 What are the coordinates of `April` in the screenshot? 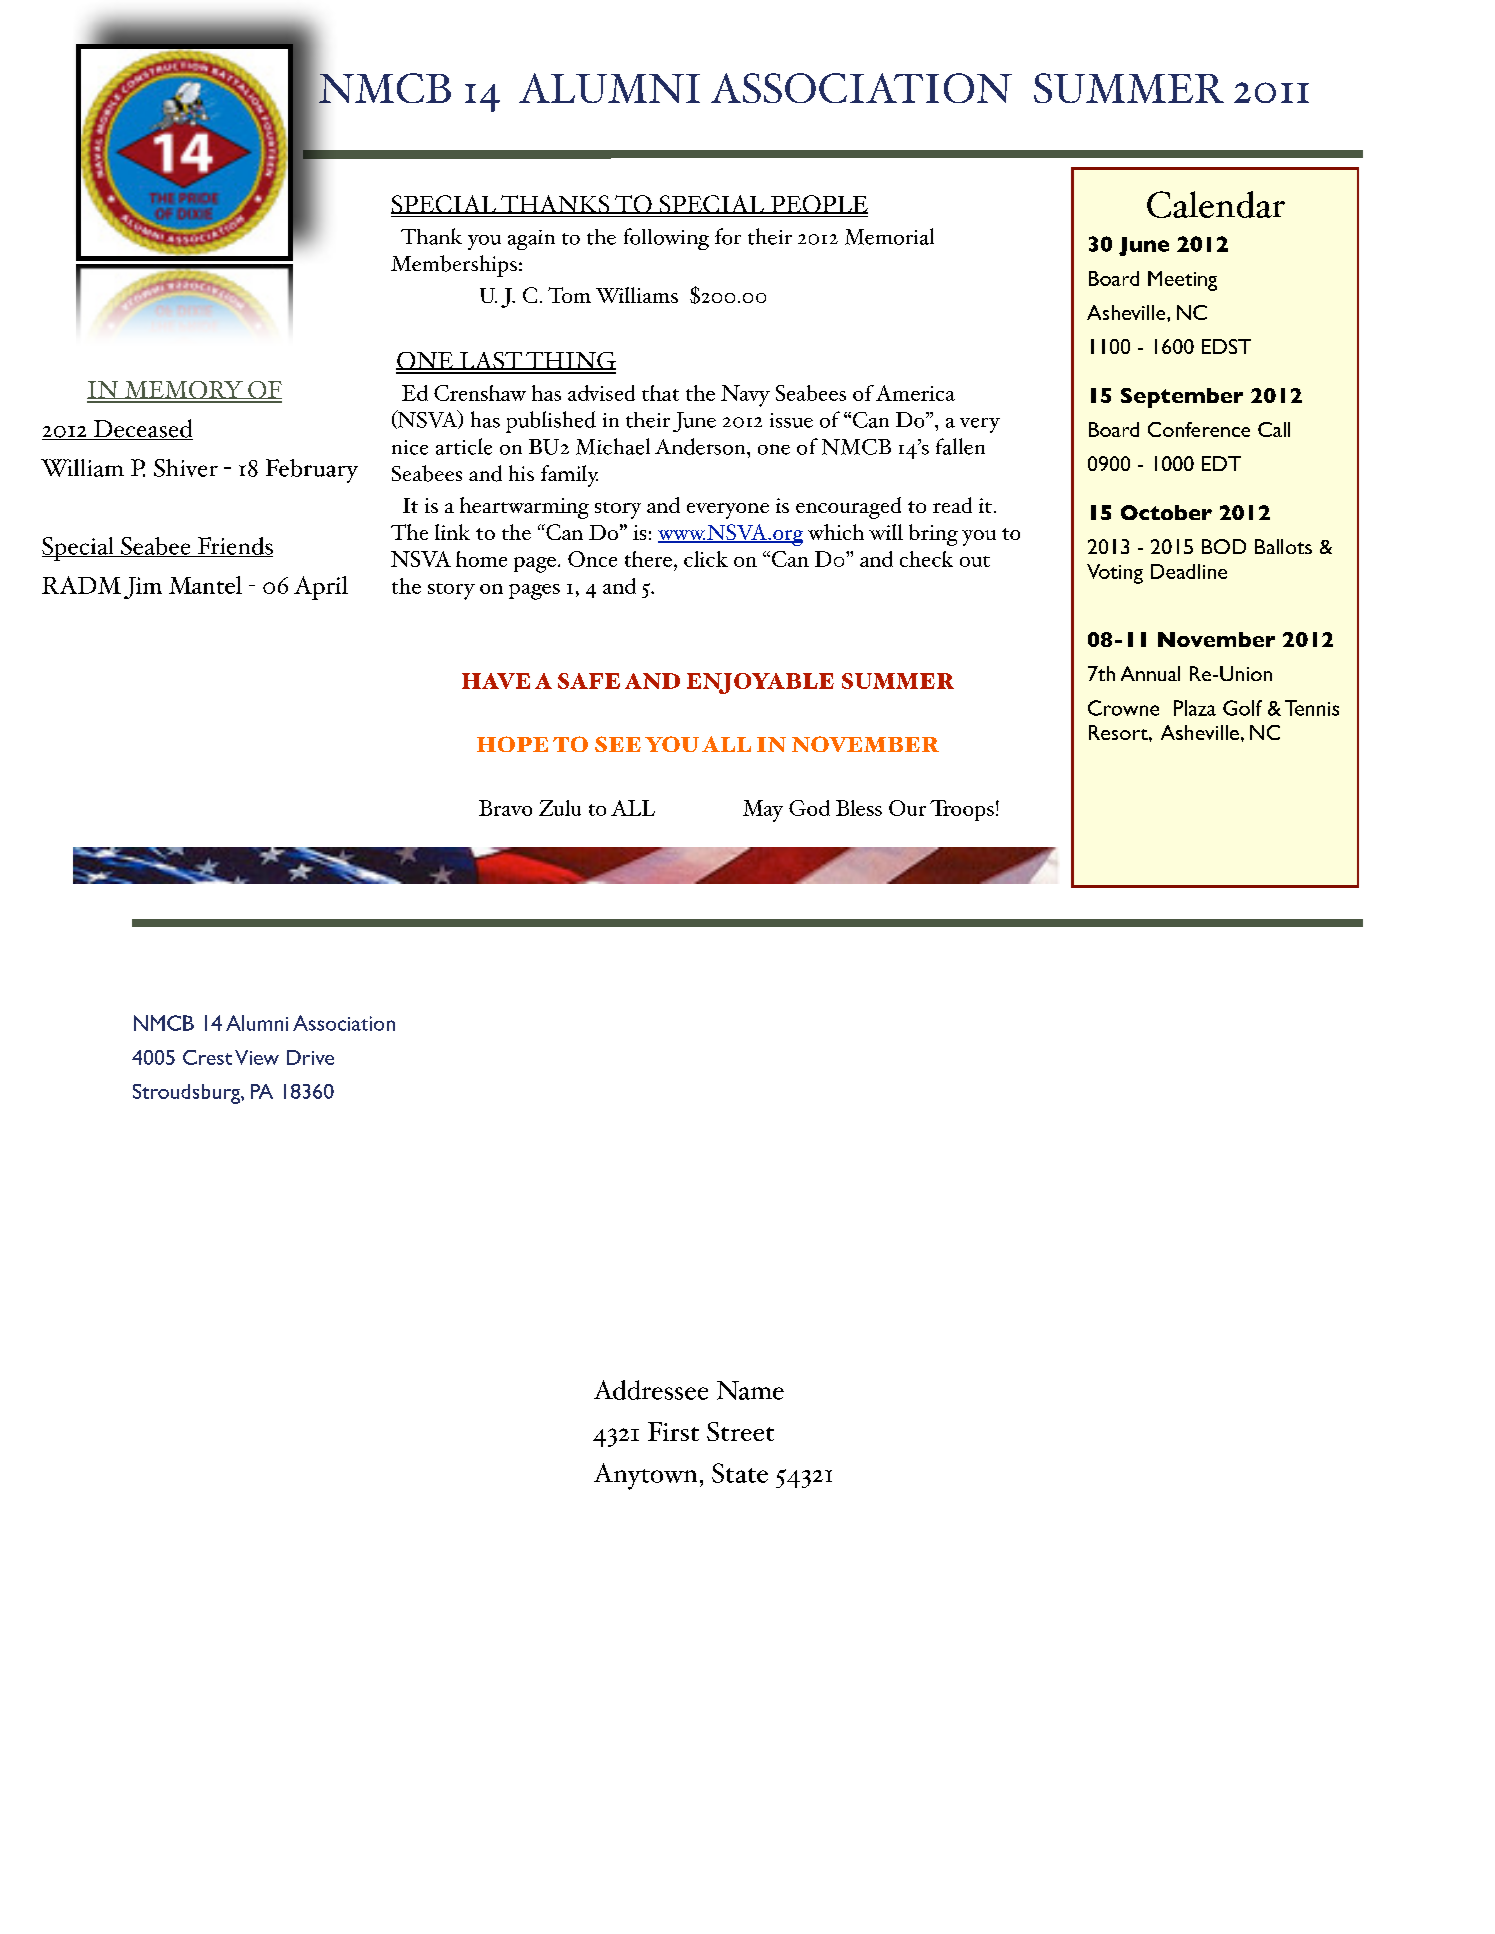 It's located at (321, 588).
